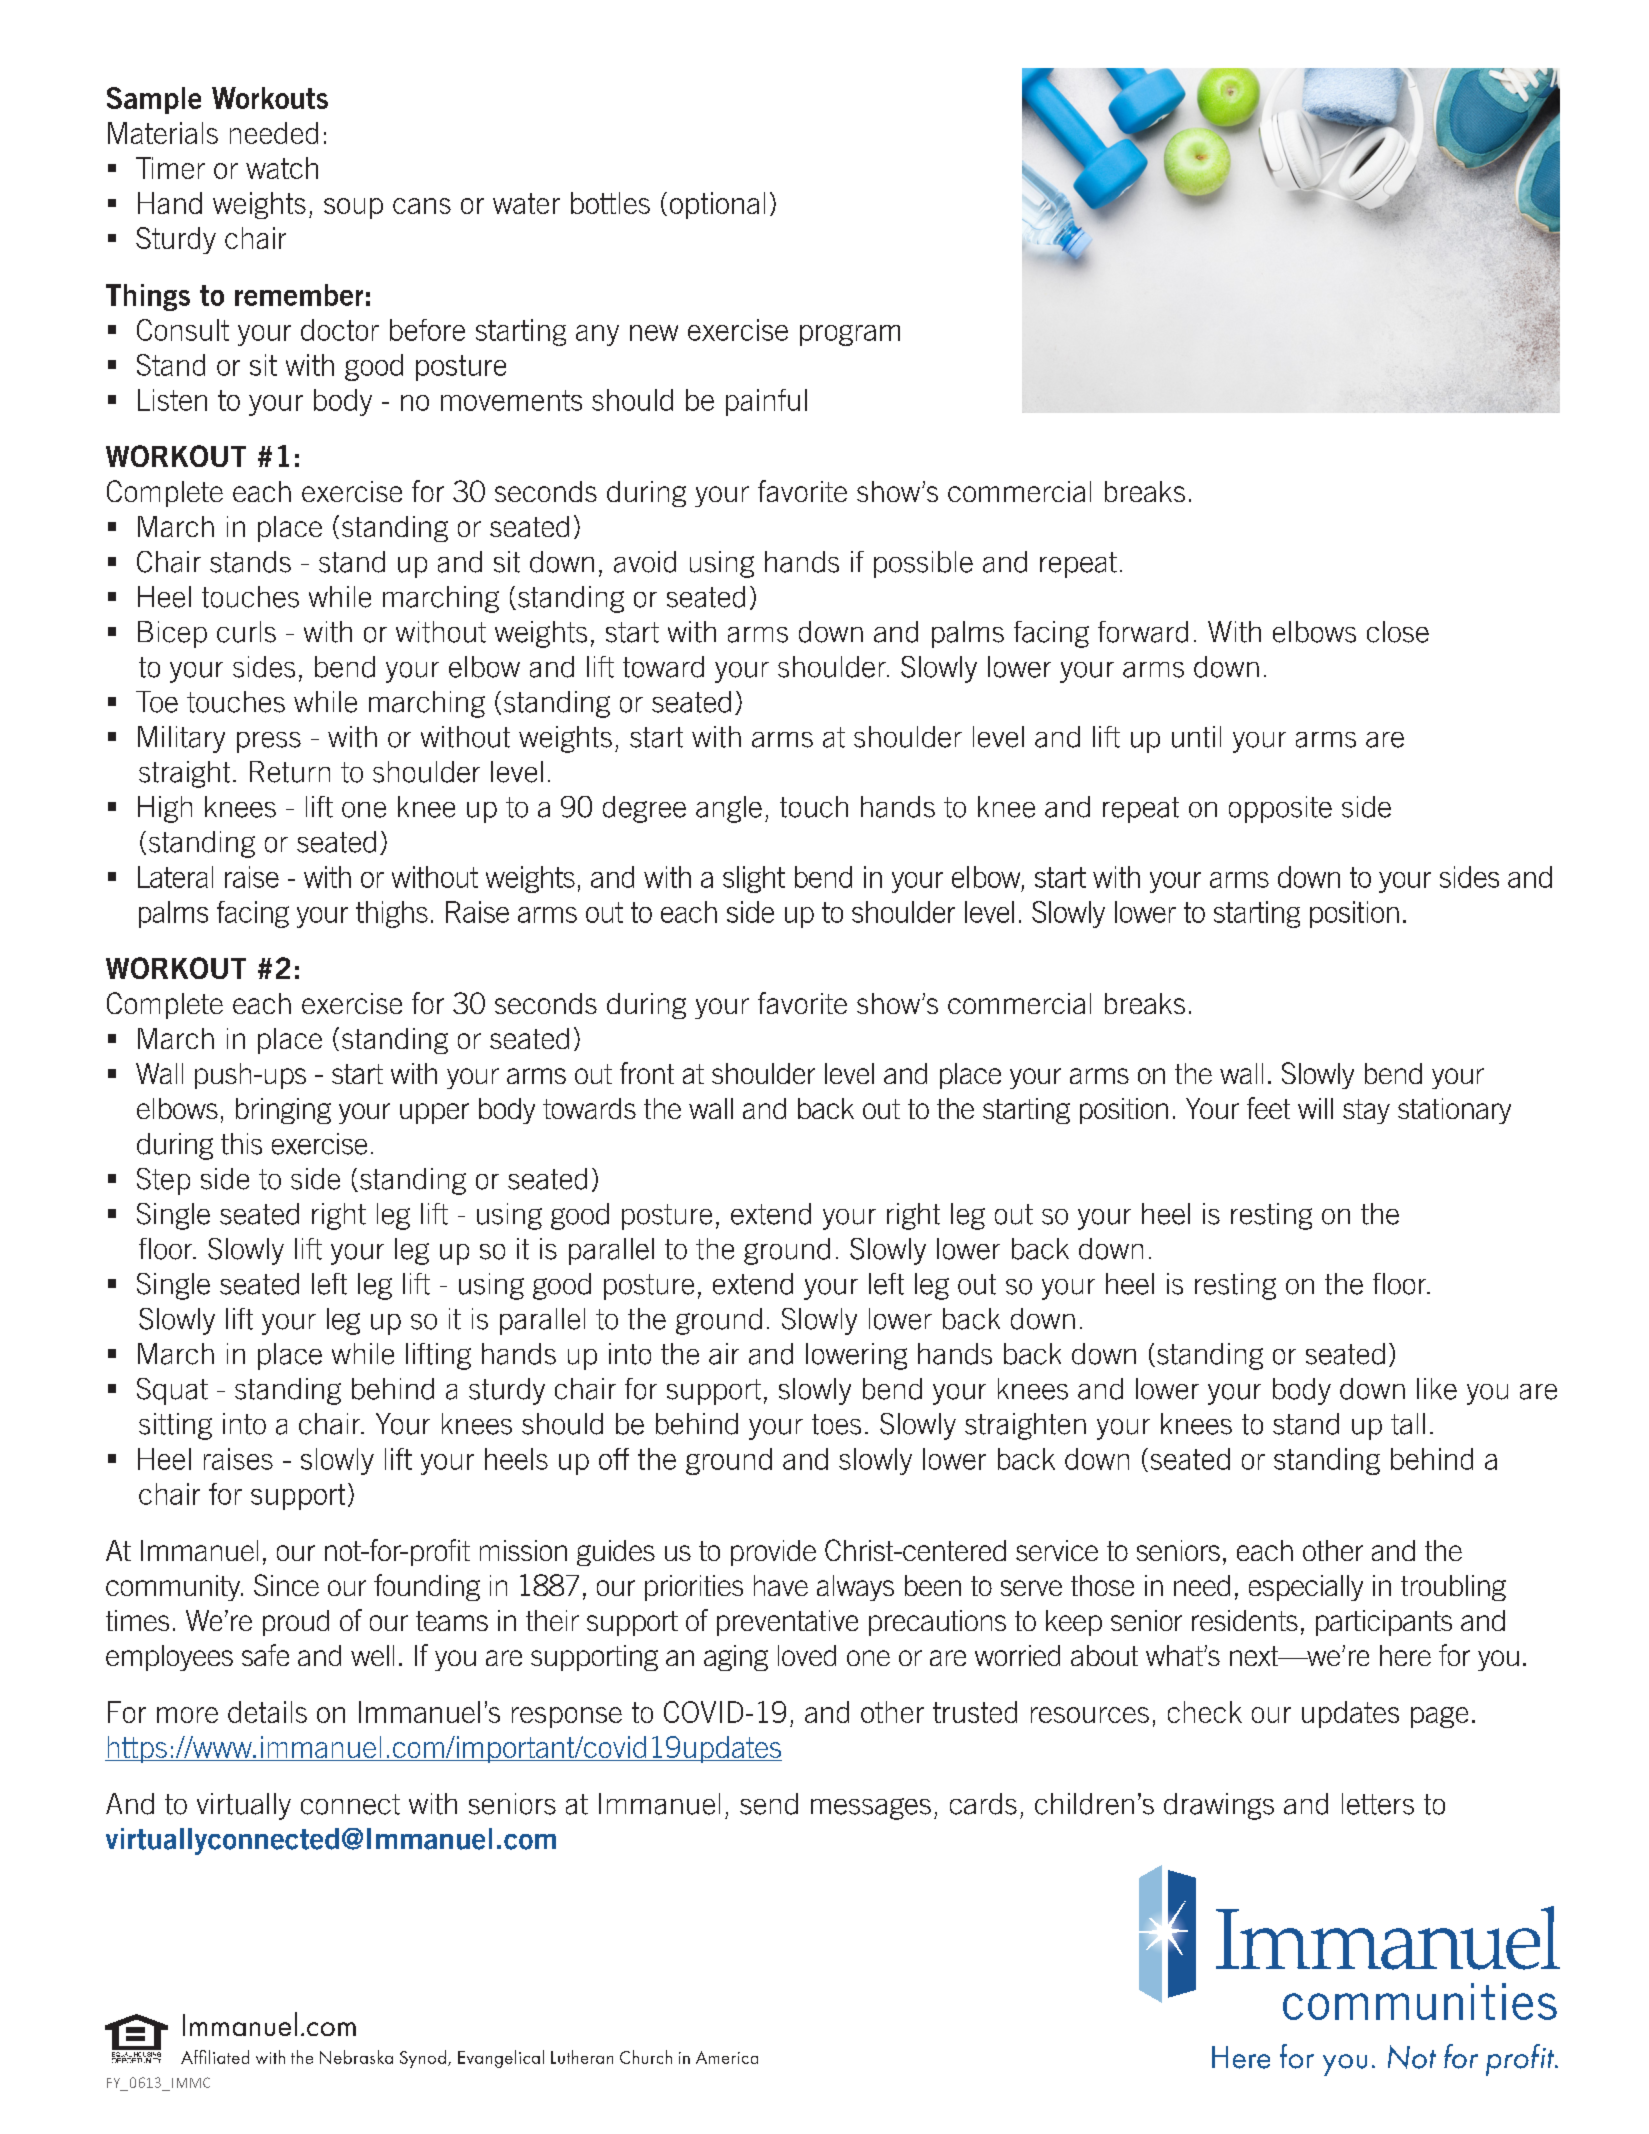  What do you see at coordinates (1219, 1806) in the screenshot?
I see `drawings` at bounding box center [1219, 1806].
